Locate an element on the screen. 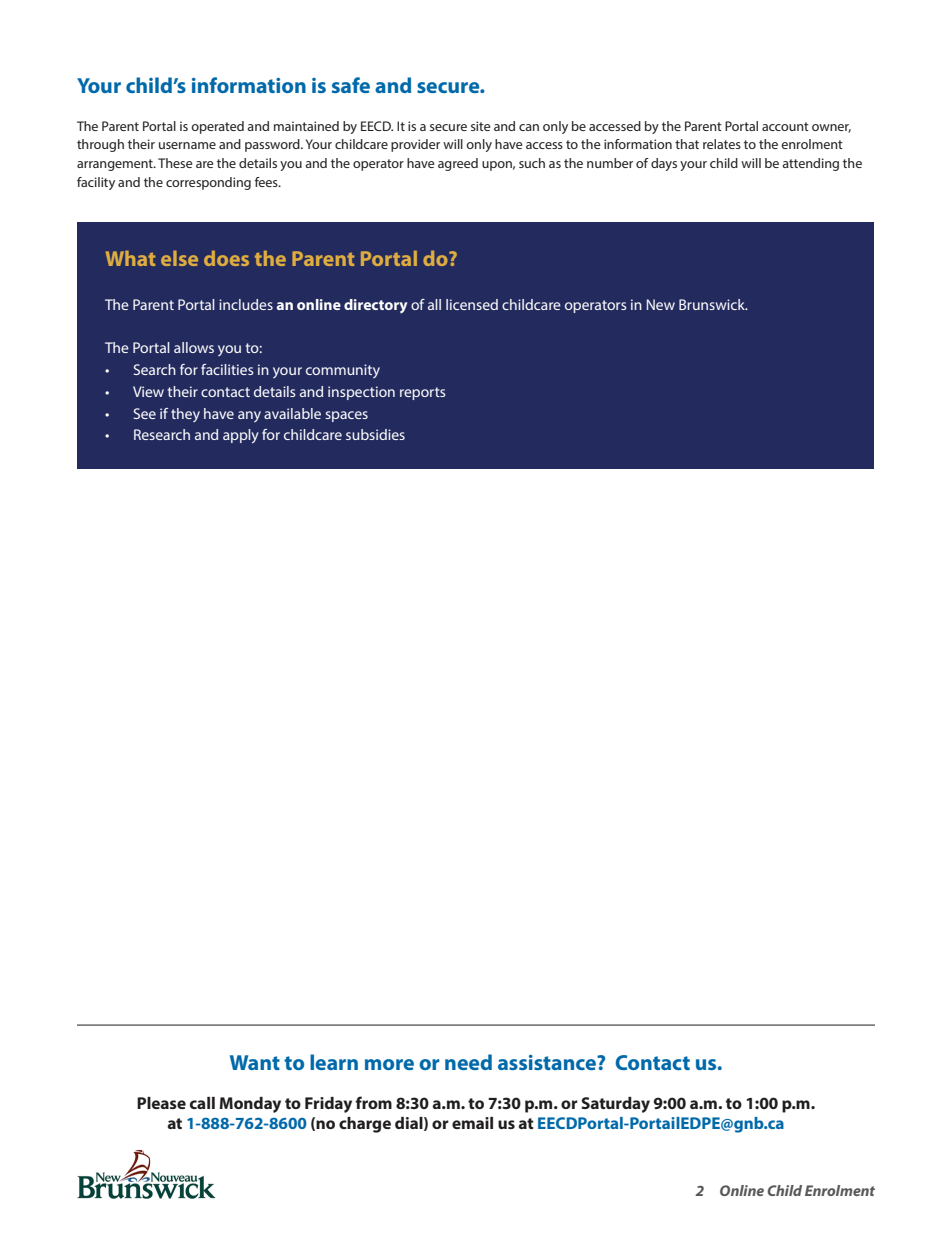 Image resolution: width=952 pixels, height=1233 pixels. Please is located at coordinates (161, 1103).
